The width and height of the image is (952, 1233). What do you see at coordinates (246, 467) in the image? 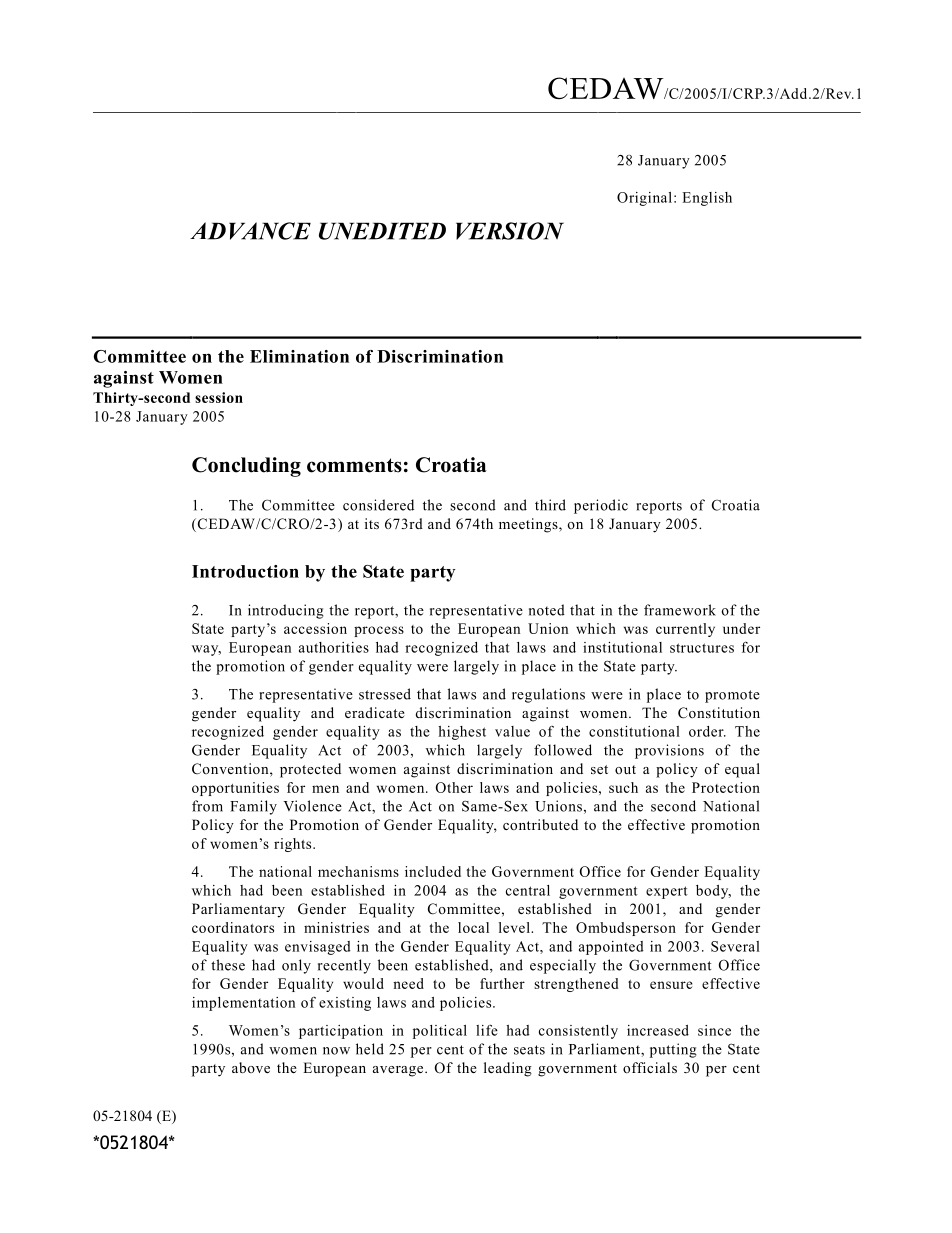
I see `Concluding` at bounding box center [246, 467].
